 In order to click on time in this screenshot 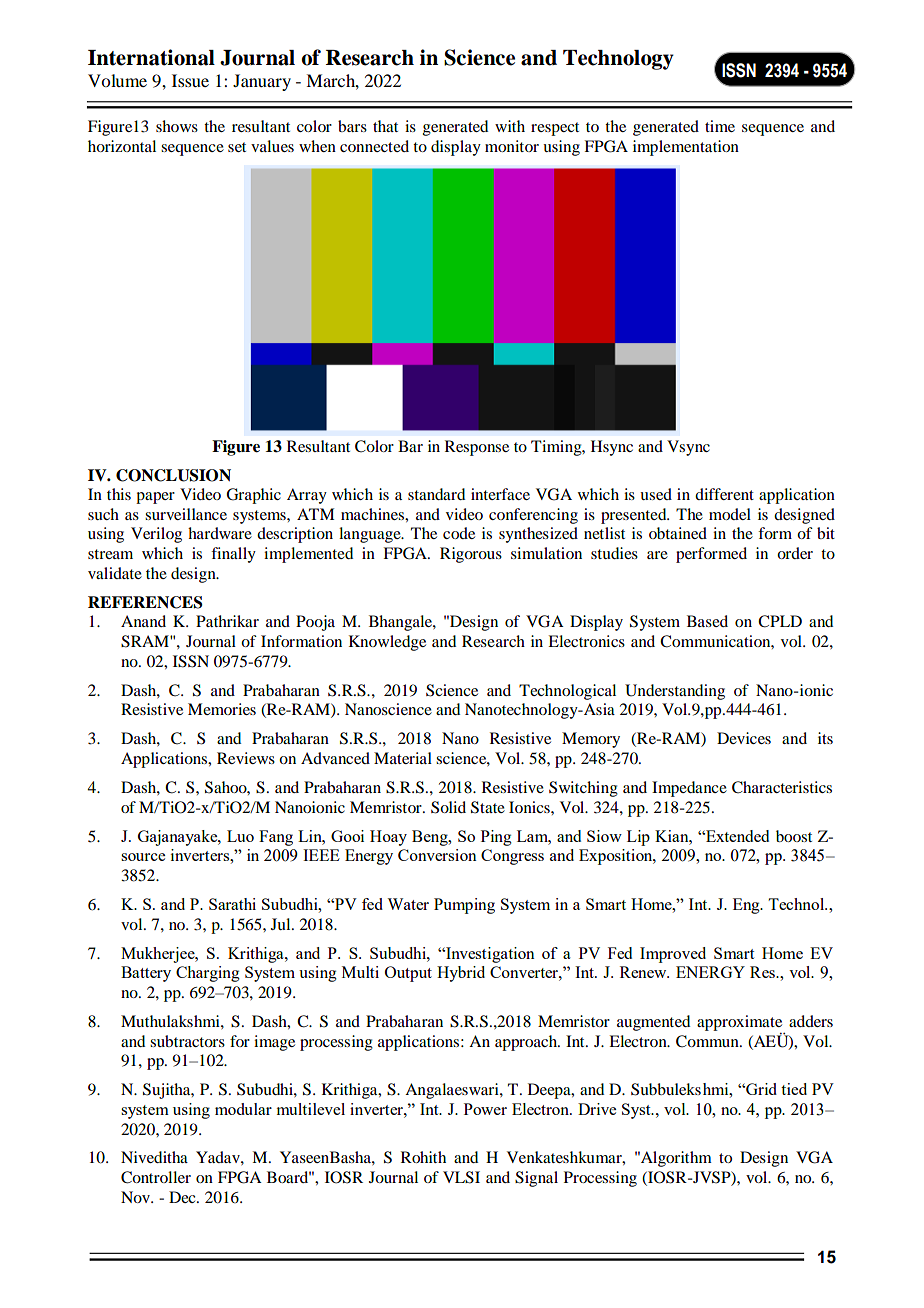, I will do `click(720, 126)`.
